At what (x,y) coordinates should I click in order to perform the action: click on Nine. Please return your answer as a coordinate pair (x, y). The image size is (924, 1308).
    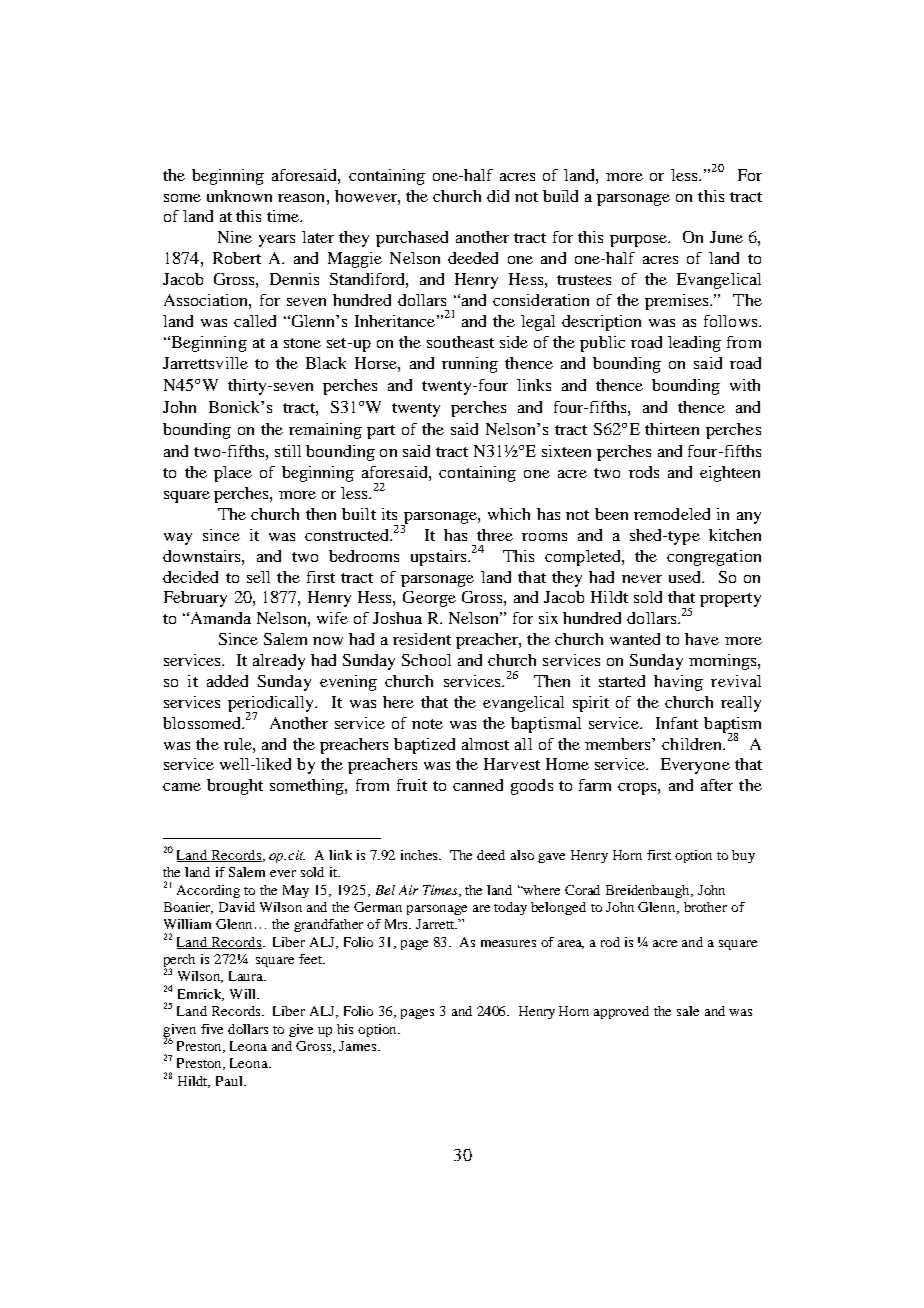
    Looking at the image, I should click on (235, 237).
